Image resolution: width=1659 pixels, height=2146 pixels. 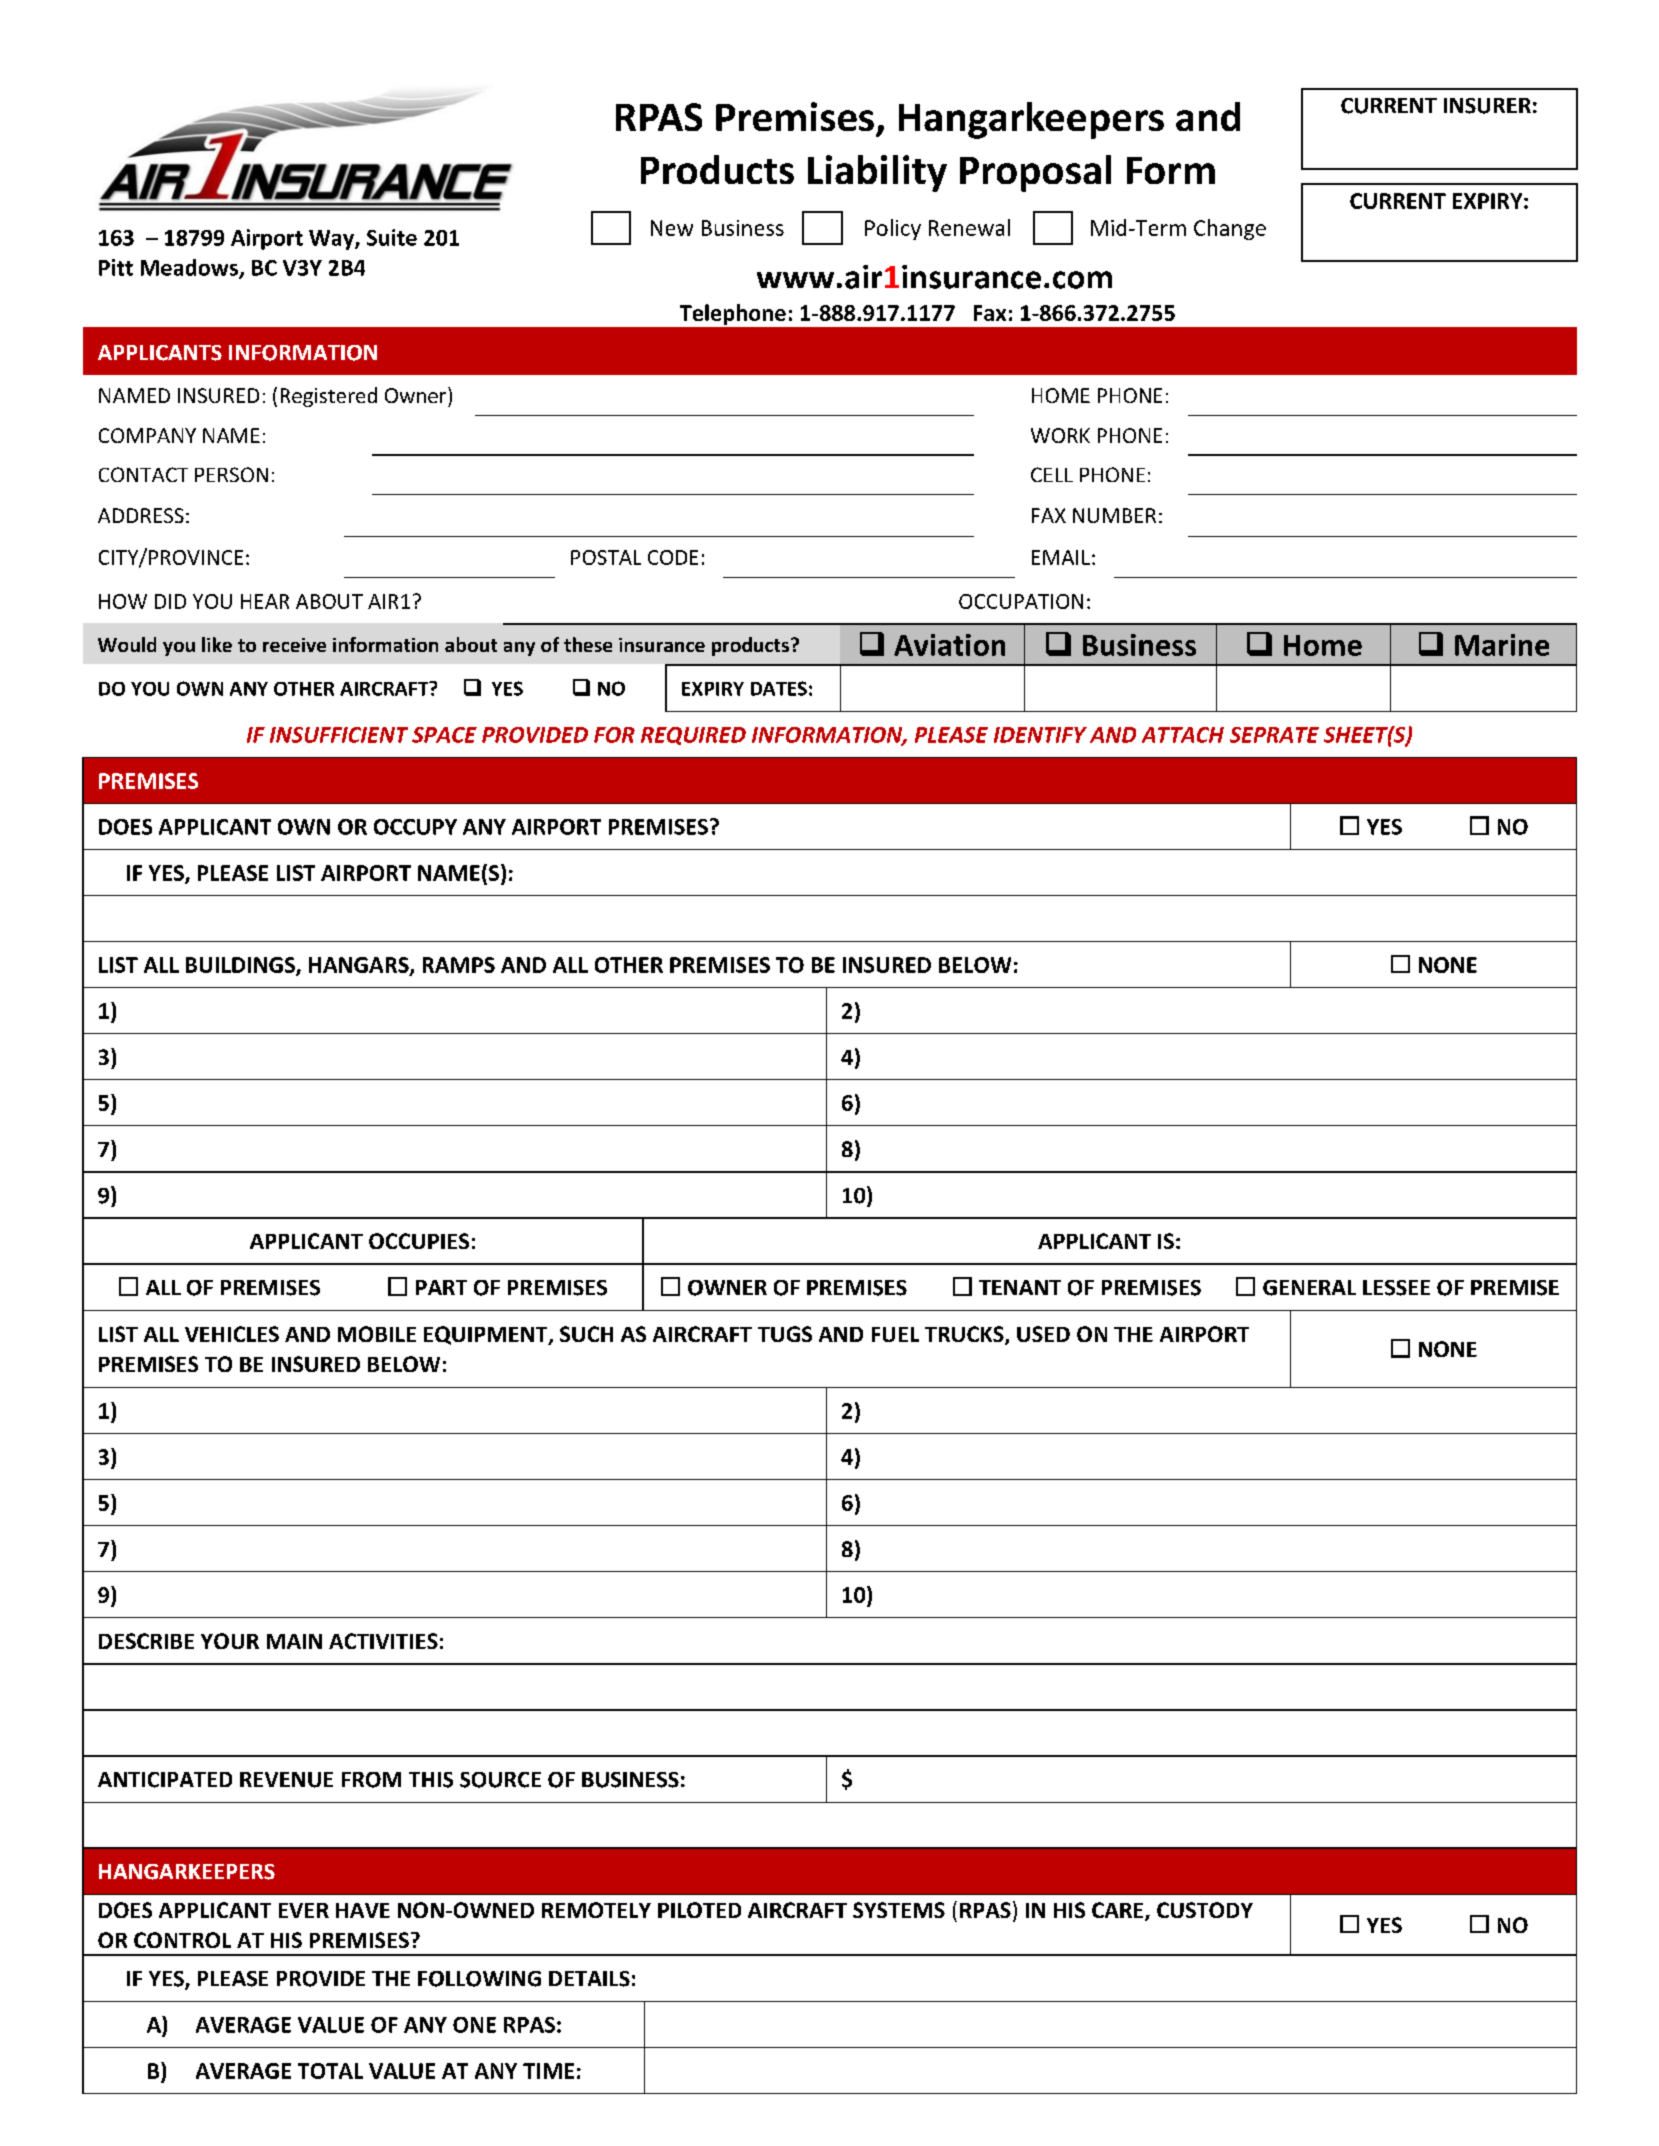 What do you see at coordinates (392, 237) in the screenshot?
I see `Suite` at bounding box center [392, 237].
